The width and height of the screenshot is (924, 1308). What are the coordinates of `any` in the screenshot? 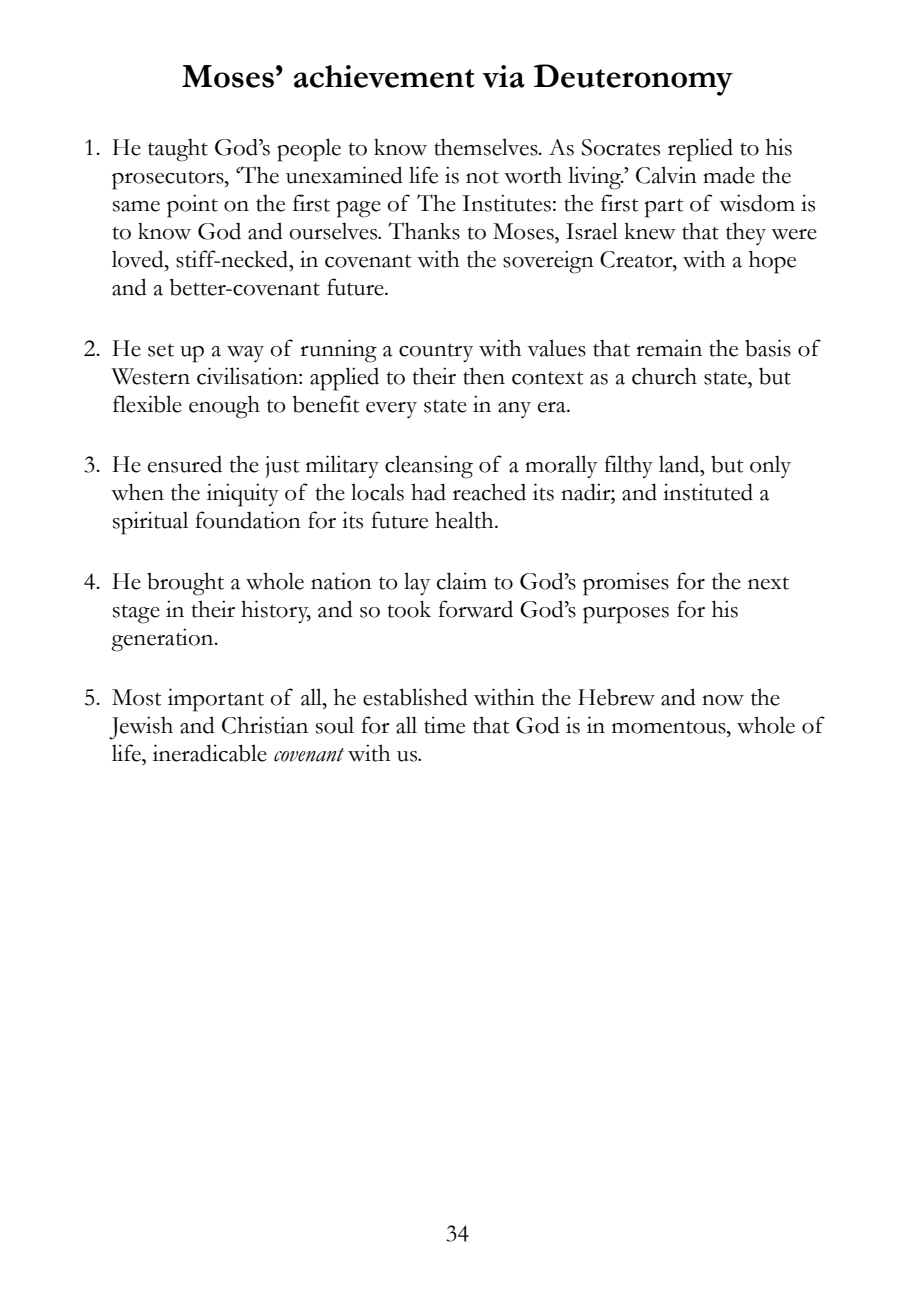 It's located at (514, 410).
